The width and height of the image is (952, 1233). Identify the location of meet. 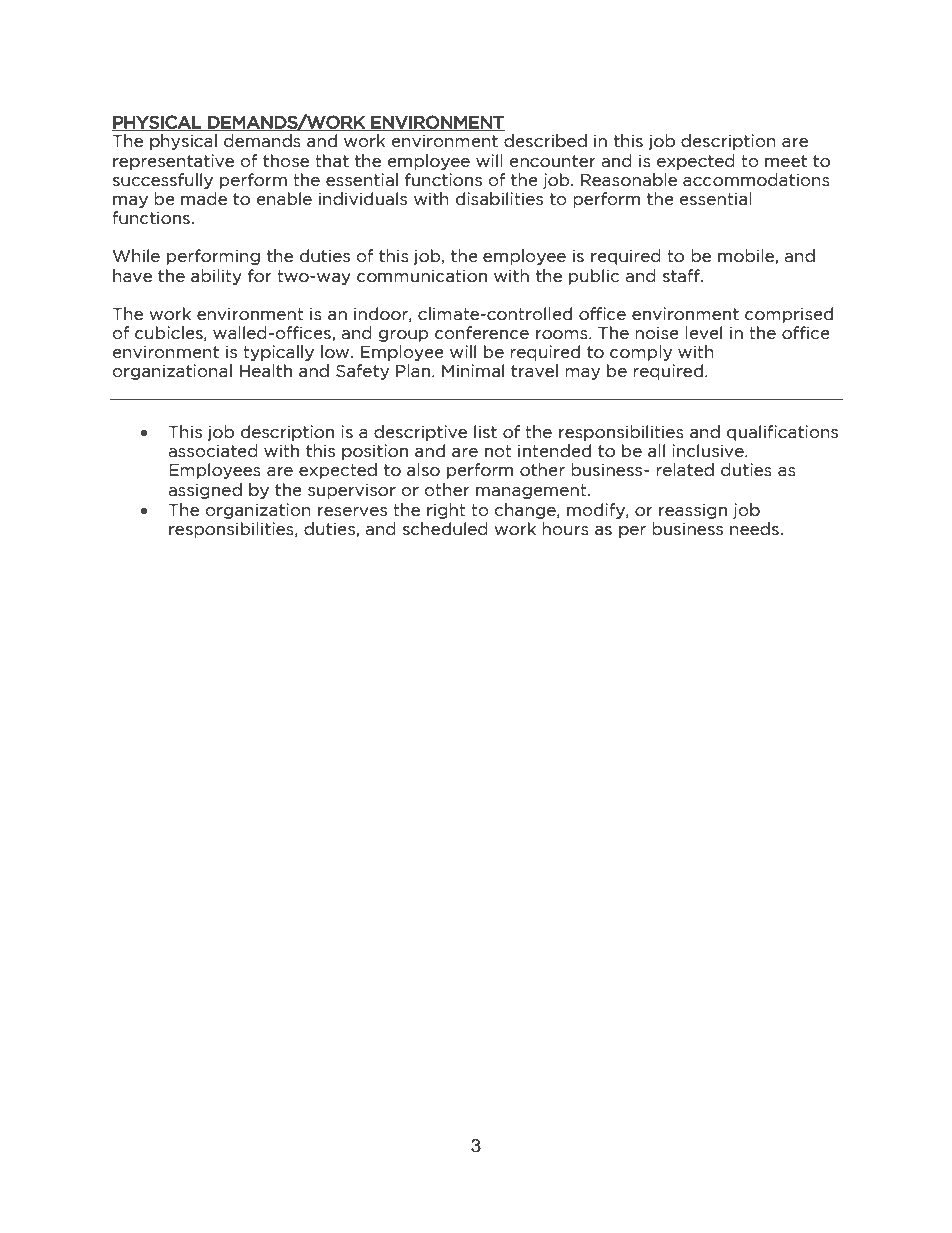
(786, 161).
